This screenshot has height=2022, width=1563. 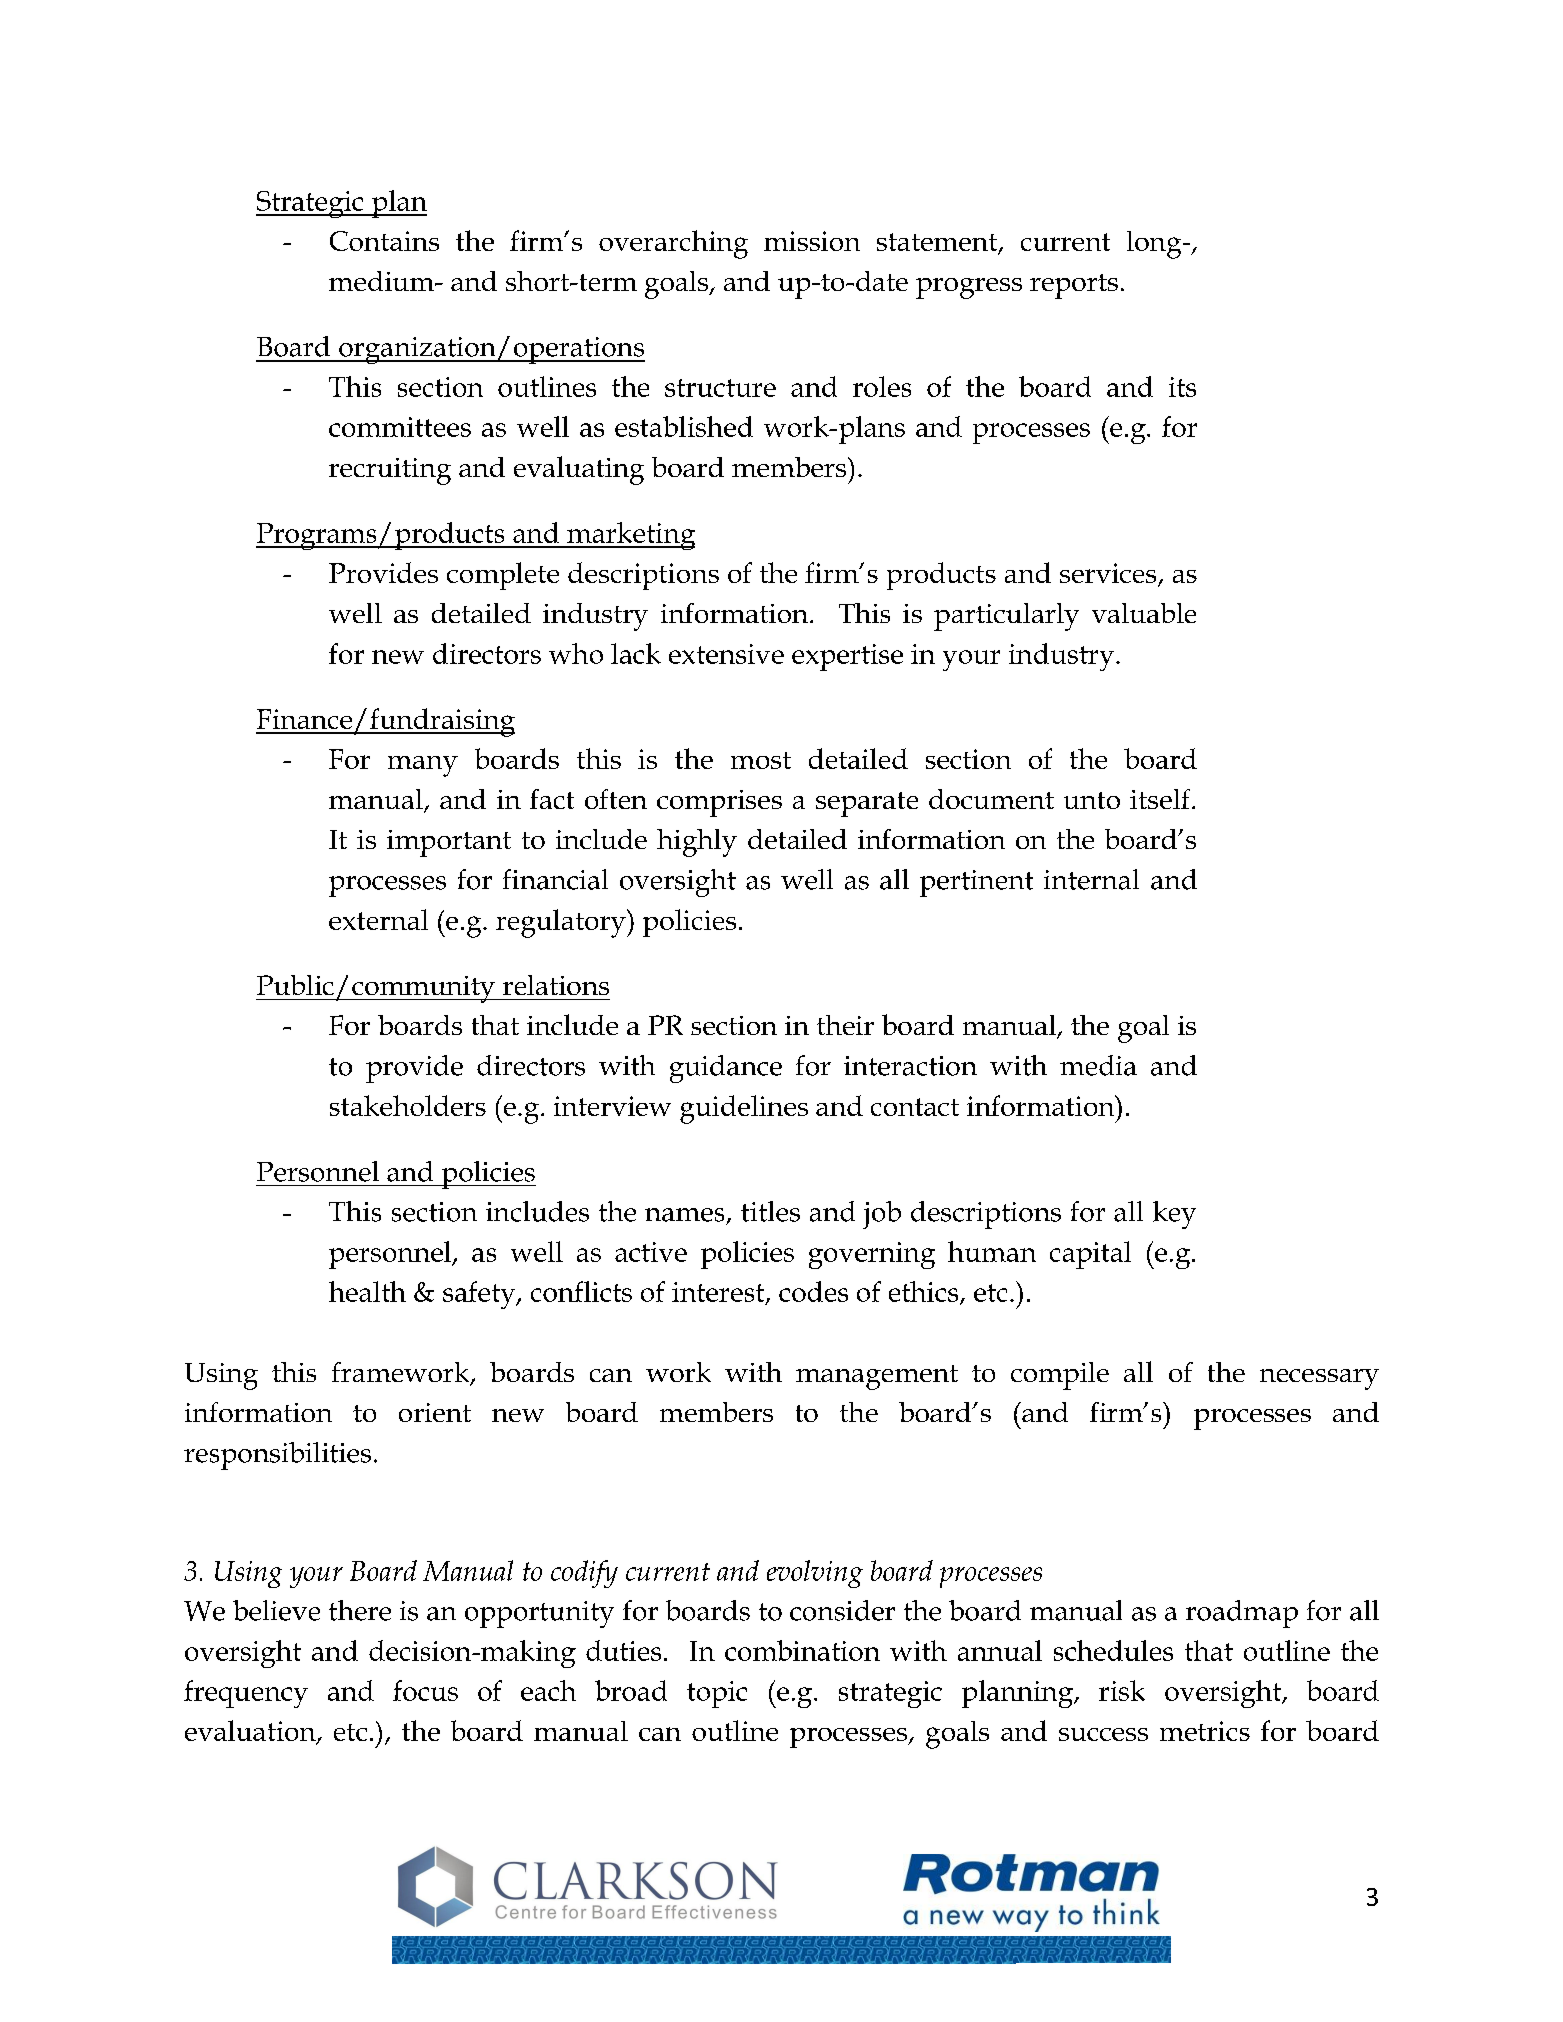 What do you see at coordinates (812, 241) in the screenshot?
I see `mission` at bounding box center [812, 241].
